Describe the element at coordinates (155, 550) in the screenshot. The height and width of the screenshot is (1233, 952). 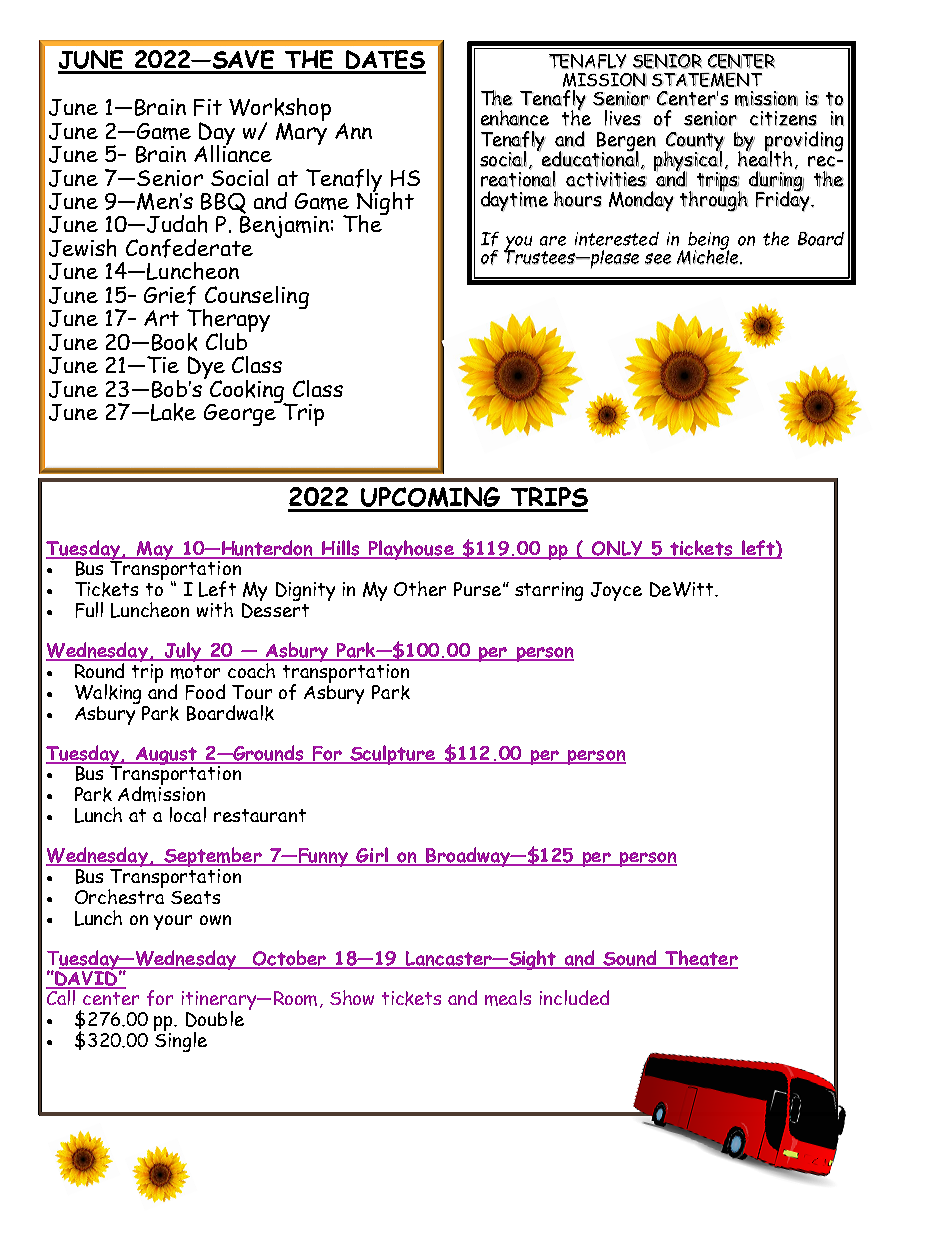
I see `May` at that location.
